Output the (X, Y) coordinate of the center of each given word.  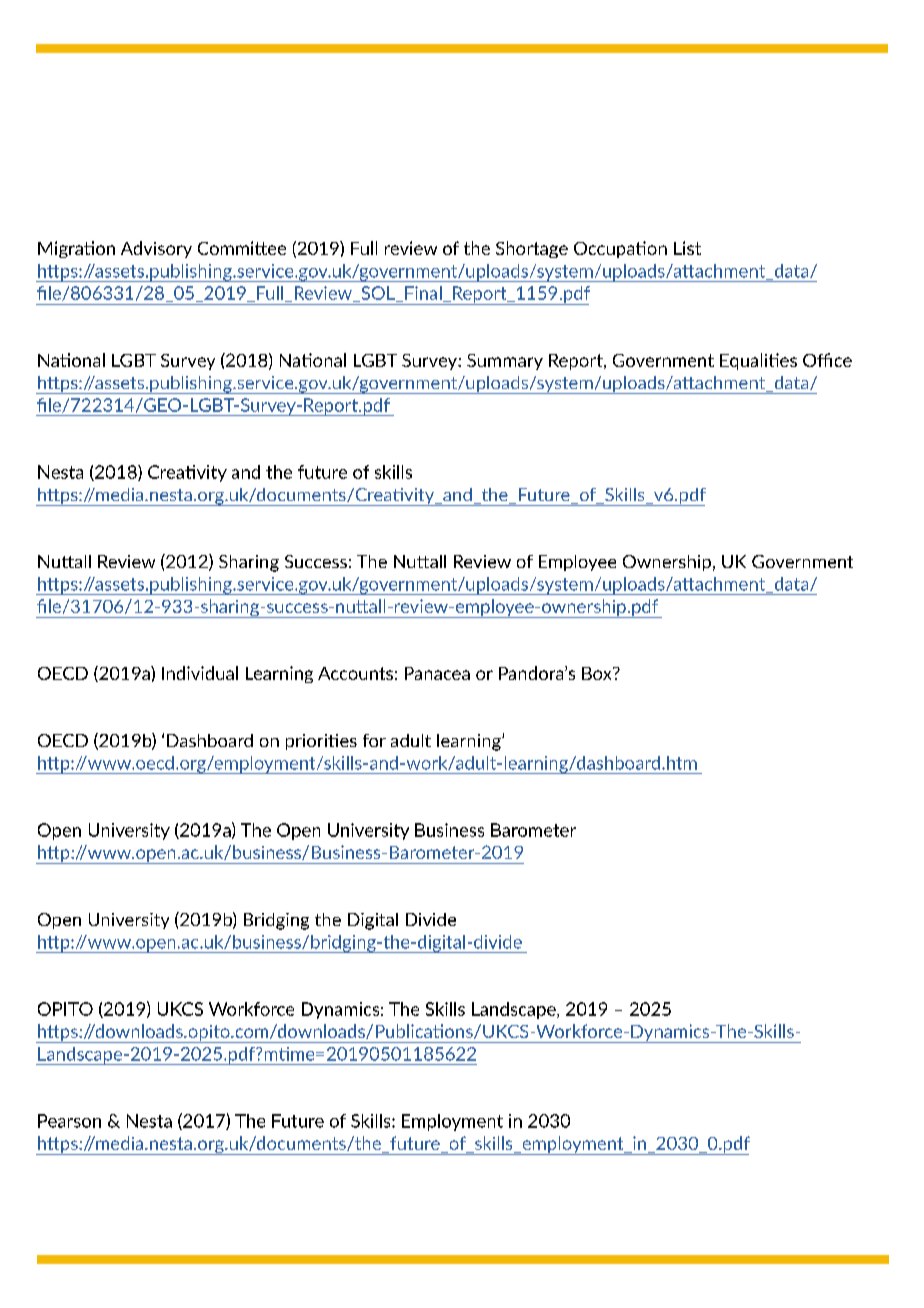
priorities (321, 742)
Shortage (532, 249)
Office (827, 360)
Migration (76, 249)
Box (598, 673)
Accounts (355, 673)
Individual (200, 673)
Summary (505, 362)
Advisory (156, 249)
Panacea (437, 673)
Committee (242, 248)
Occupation (620, 249)
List (687, 248)
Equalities (758, 361)
